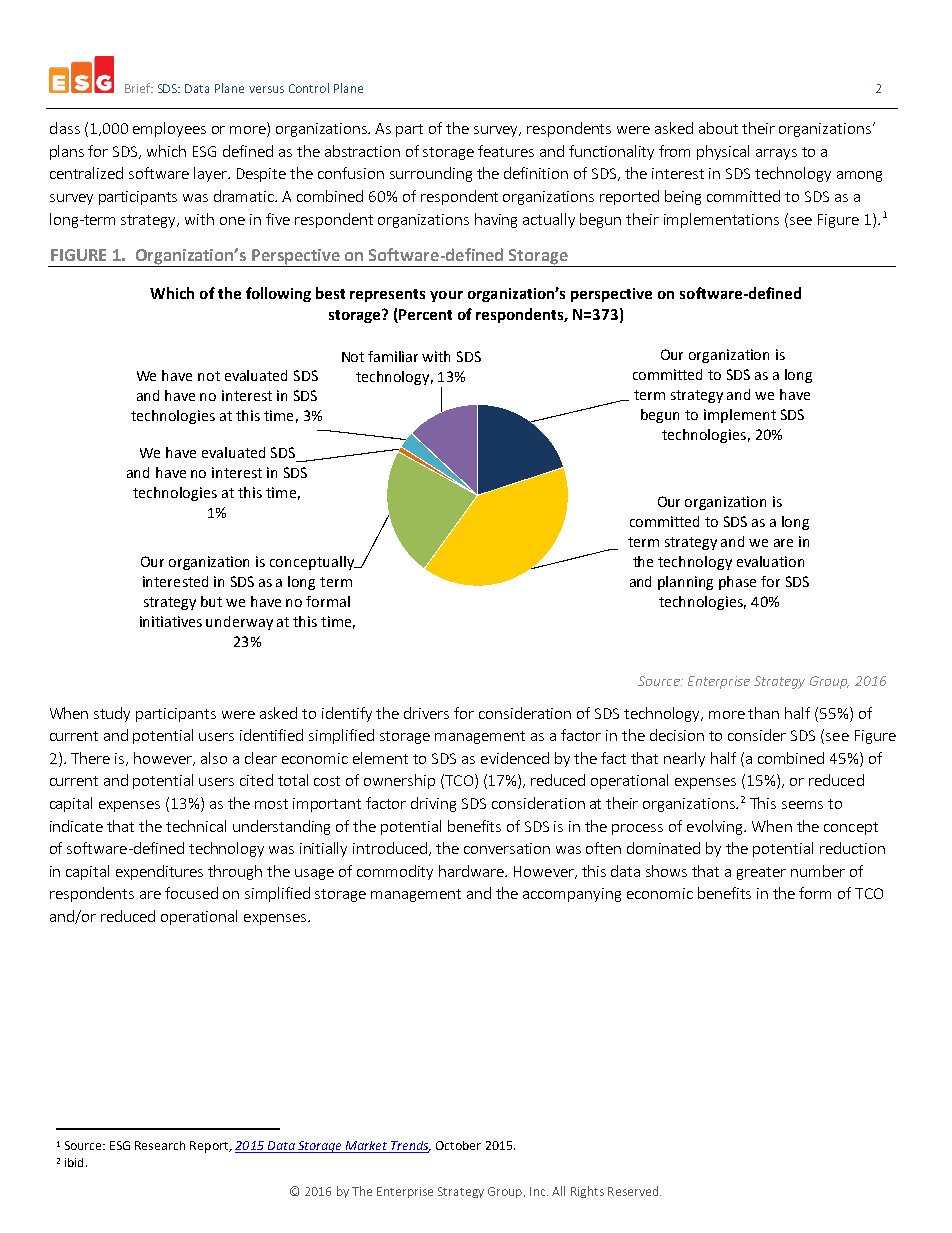  I want to click on initiatives, so click(171, 621).
